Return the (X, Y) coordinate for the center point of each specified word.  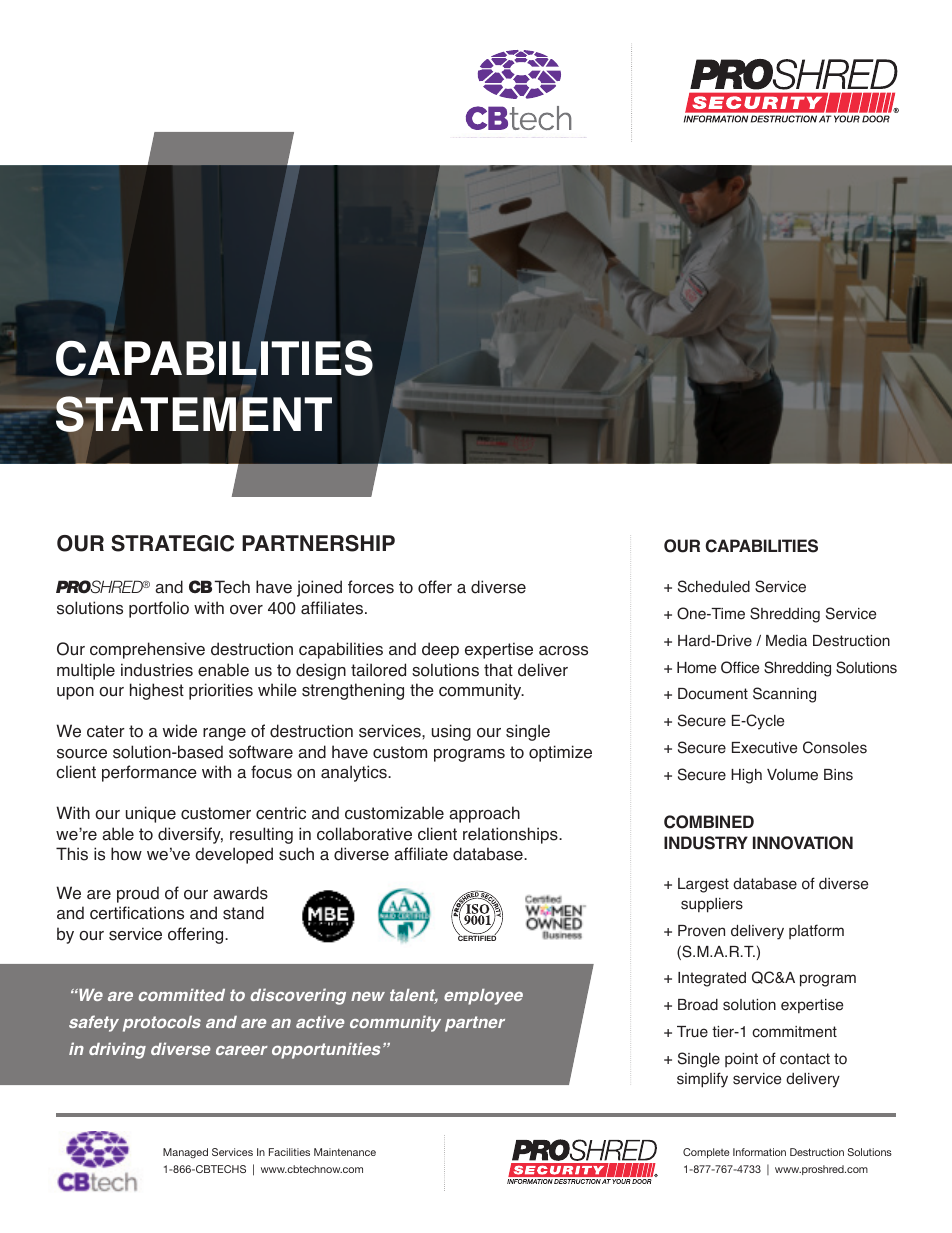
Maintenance (345, 1152)
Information (759, 1152)
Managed (185, 1153)
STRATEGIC (172, 543)
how (126, 854)
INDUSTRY (706, 843)
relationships (511, 835)
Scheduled (714, 586)
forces (371, 587)
